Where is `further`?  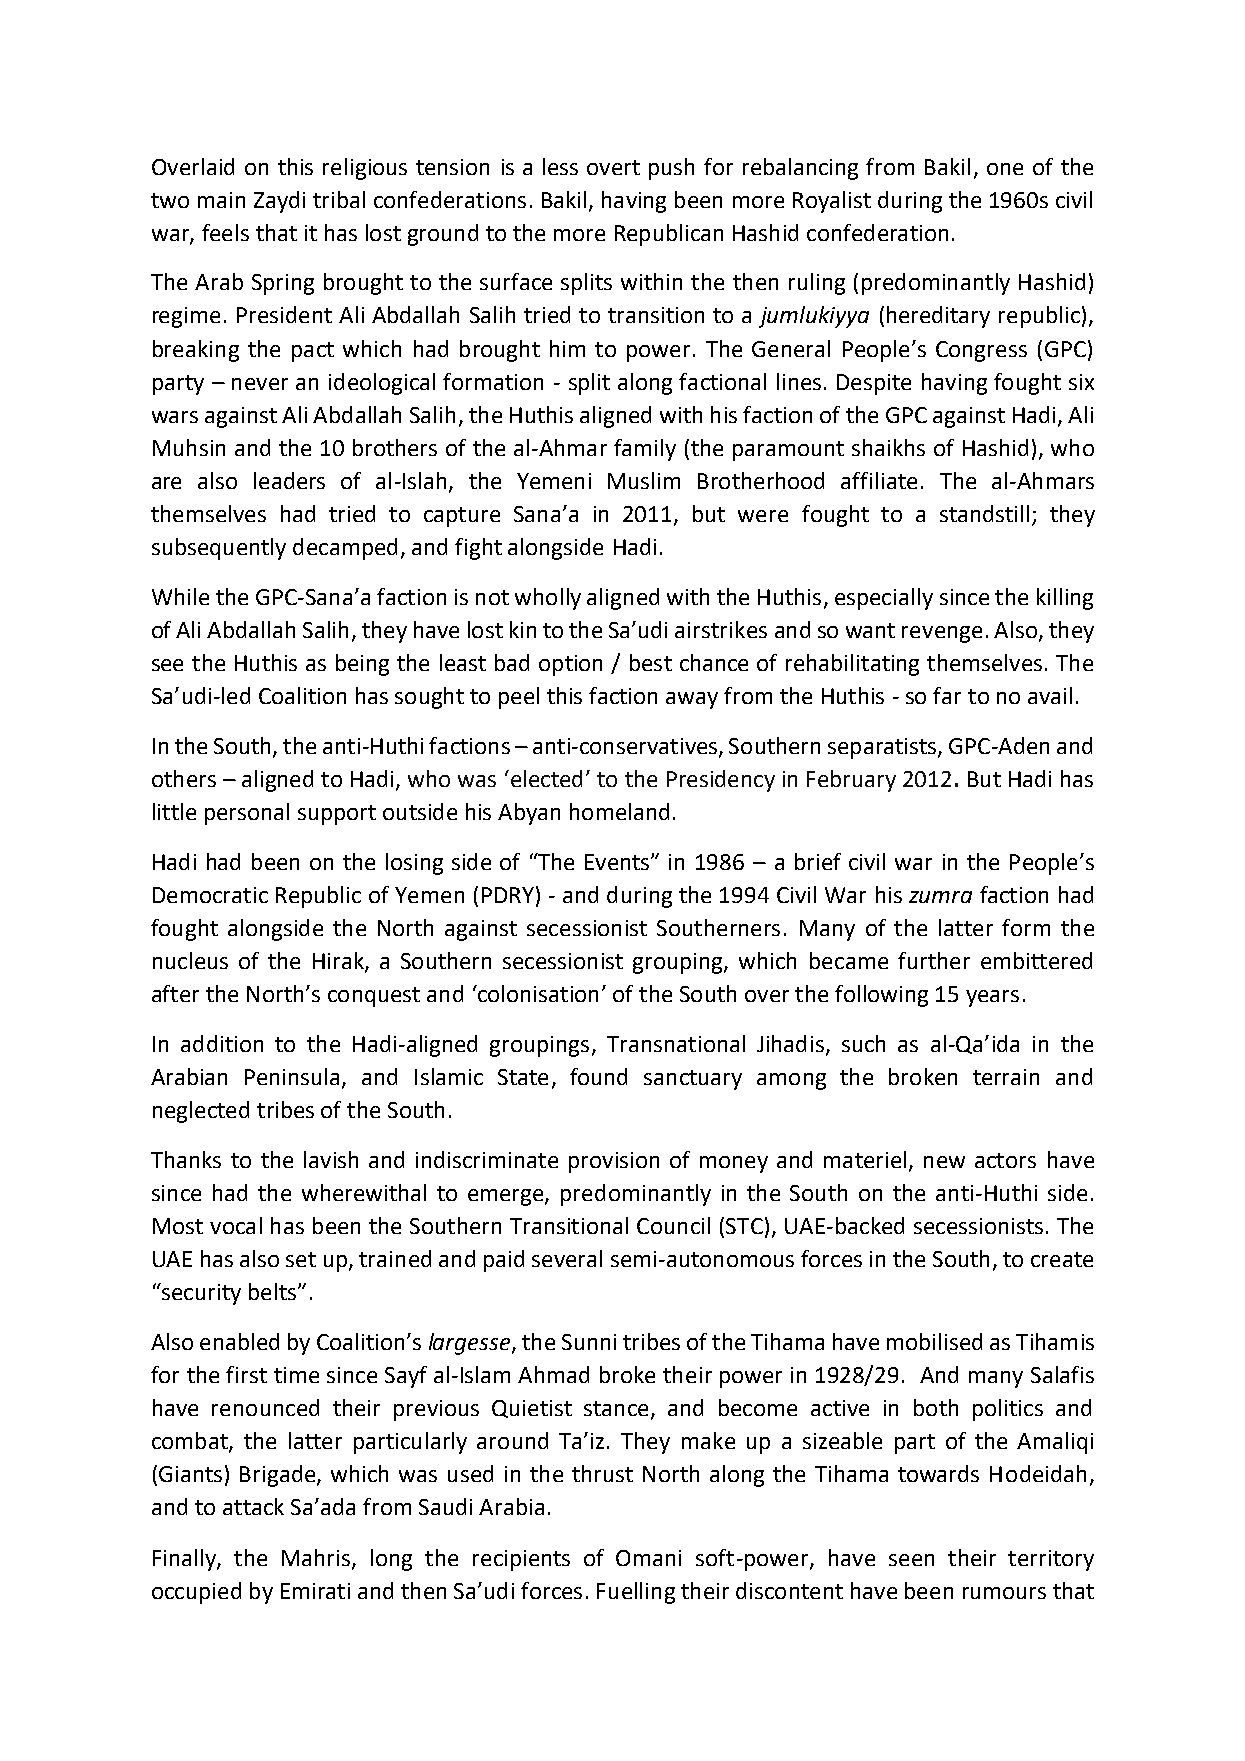
further is located at coordinates (934, 960).
